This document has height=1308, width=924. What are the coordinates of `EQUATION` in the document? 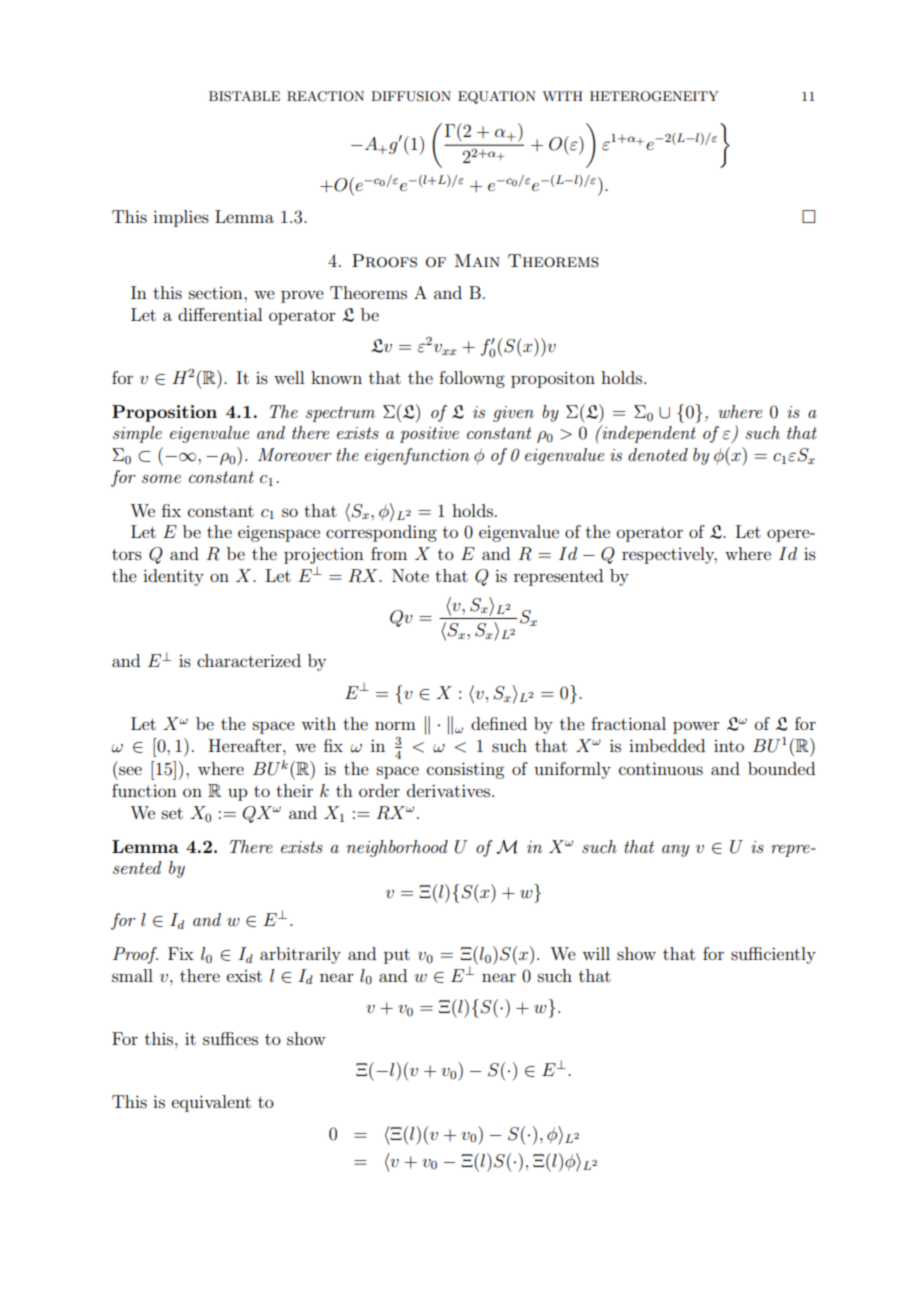 It's located at (497, 97).
